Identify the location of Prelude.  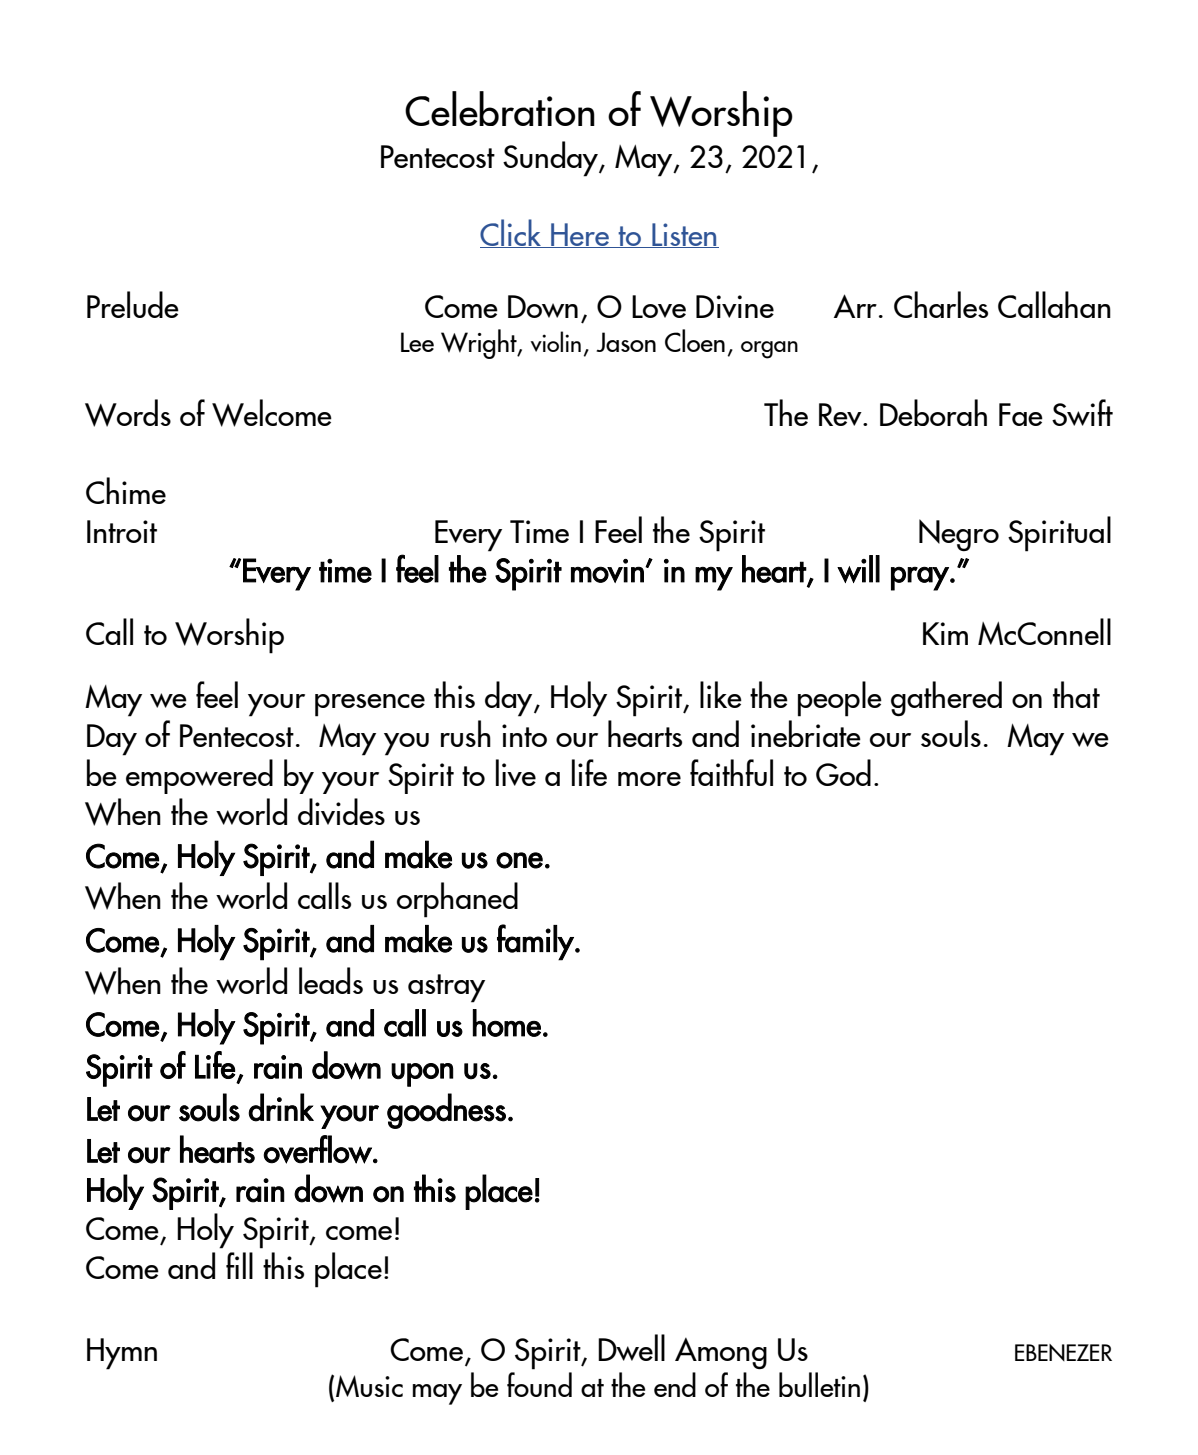
(133, 304).
